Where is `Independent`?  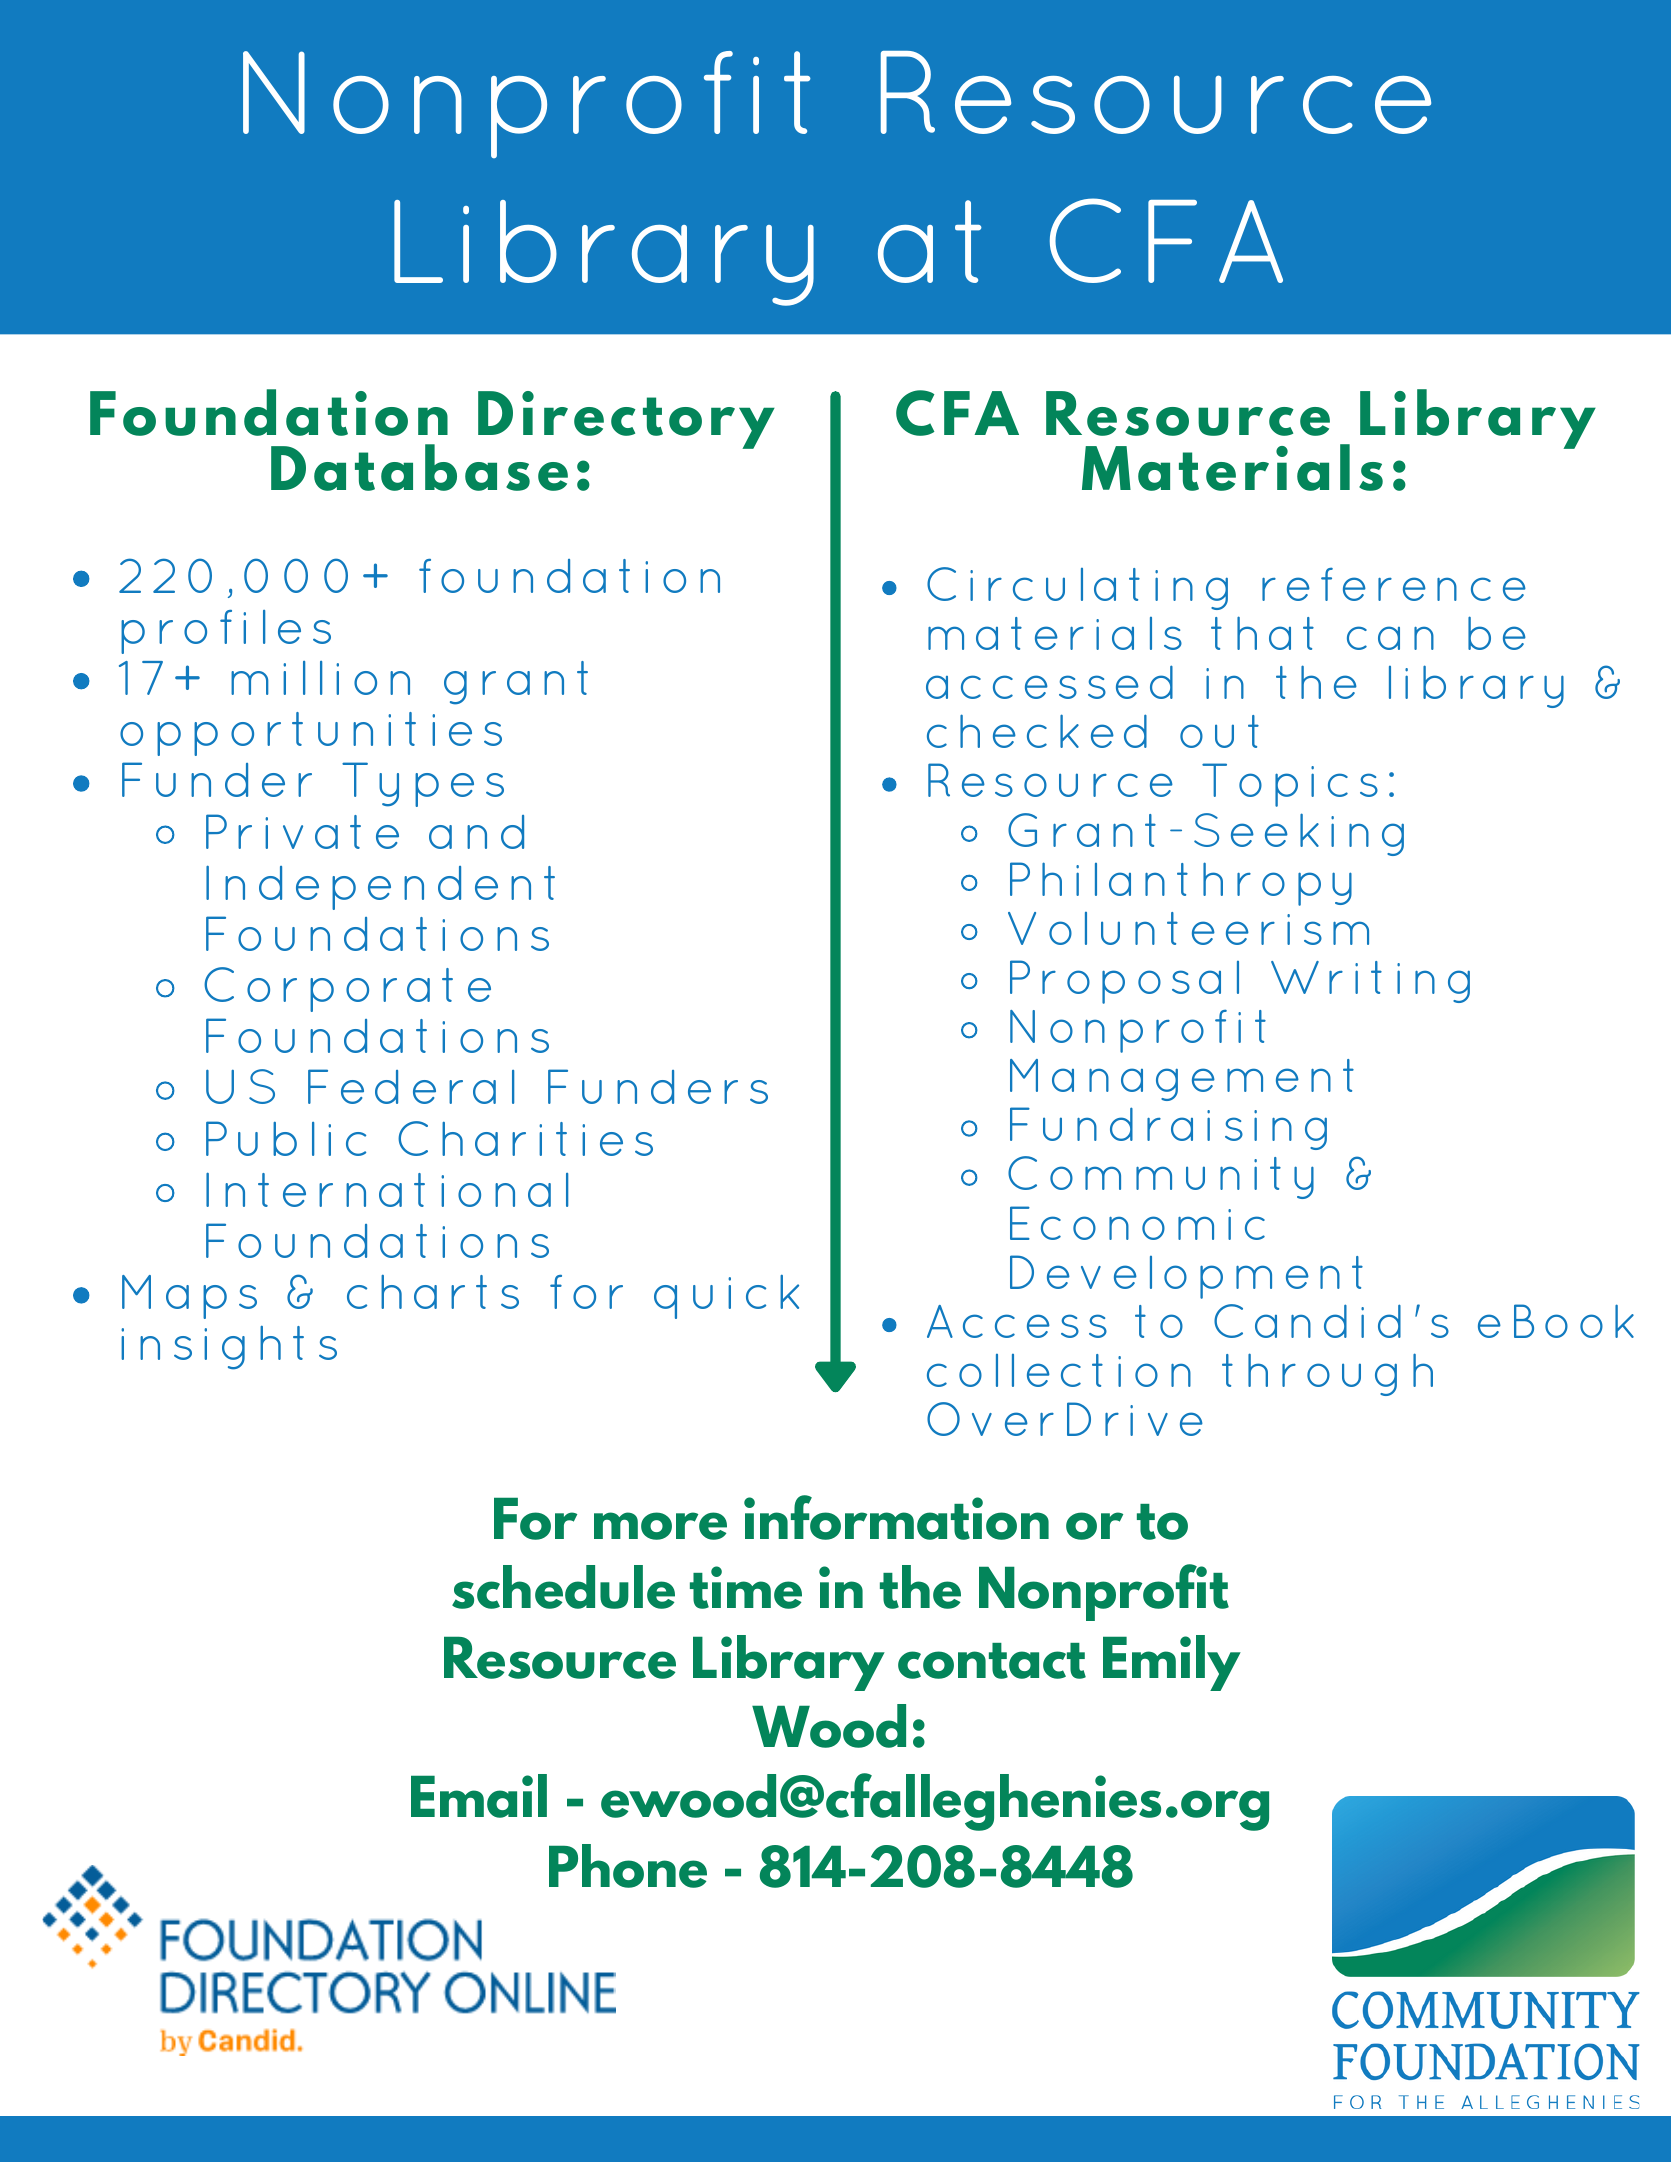 Independent is located at coordinates (380, 887).
